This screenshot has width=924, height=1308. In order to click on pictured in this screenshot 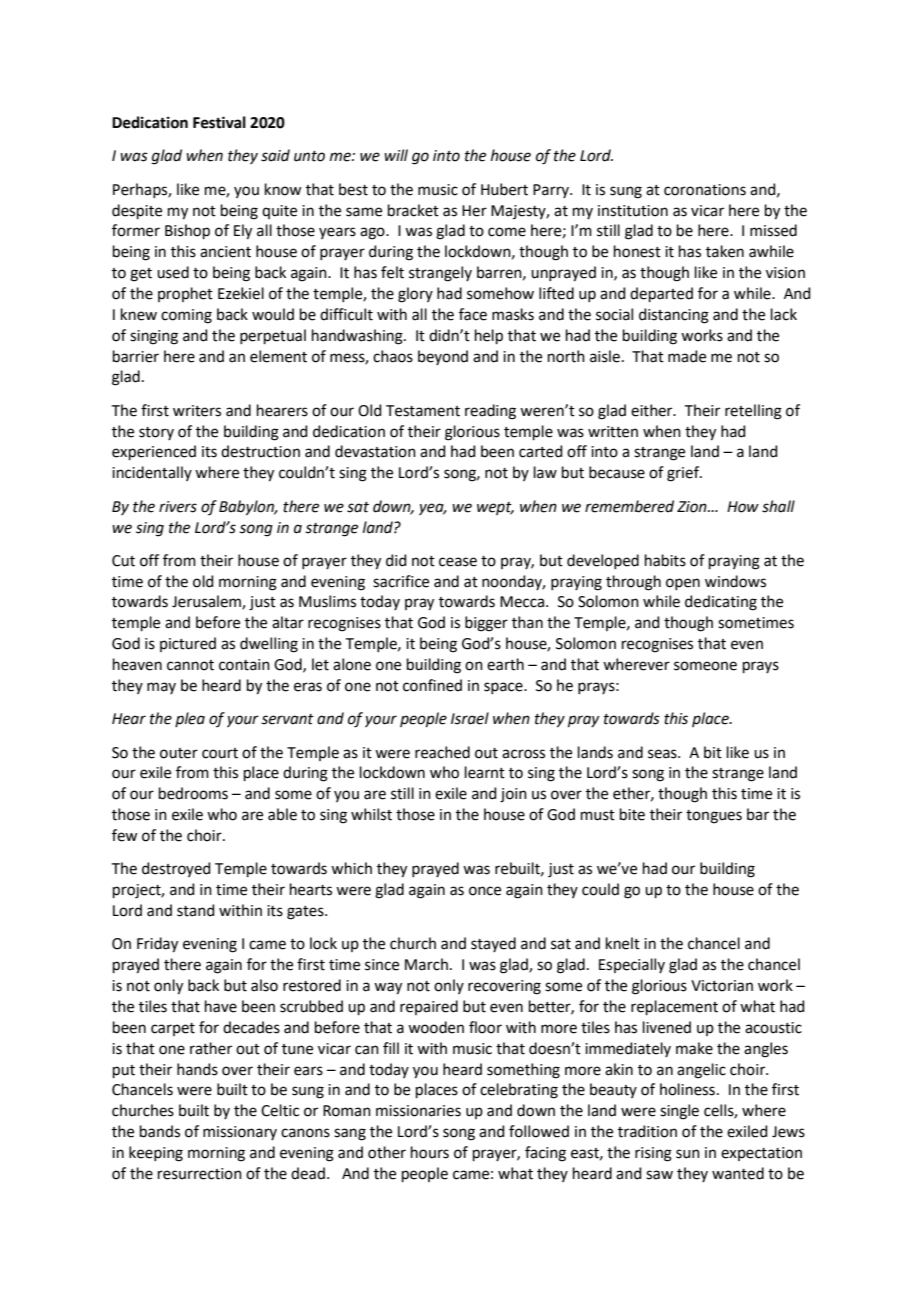, I will do `click(188, 644)`.
